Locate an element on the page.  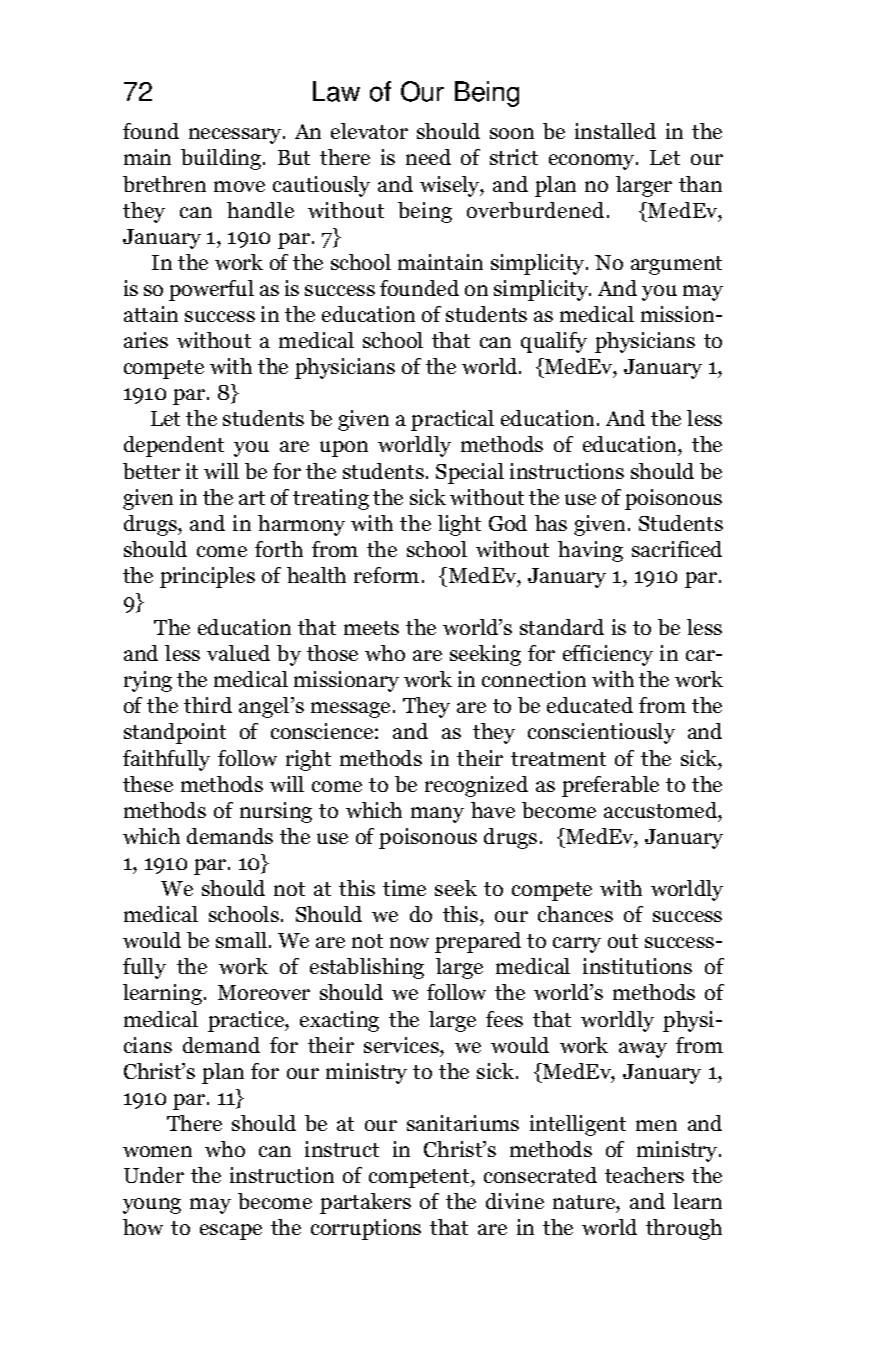
need is located at coordinates (428, 157).
